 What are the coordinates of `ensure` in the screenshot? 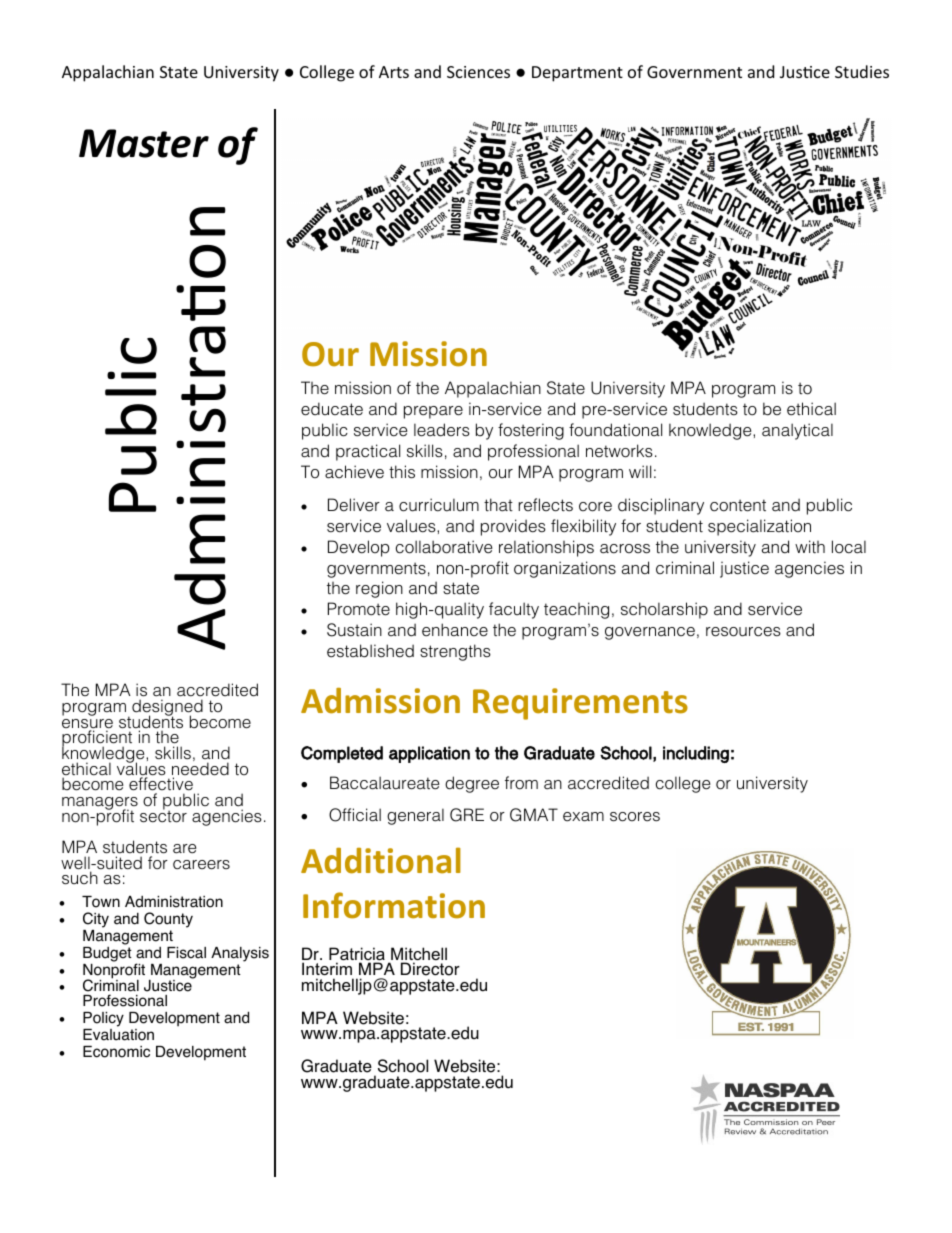 It's located at (87, 725).
